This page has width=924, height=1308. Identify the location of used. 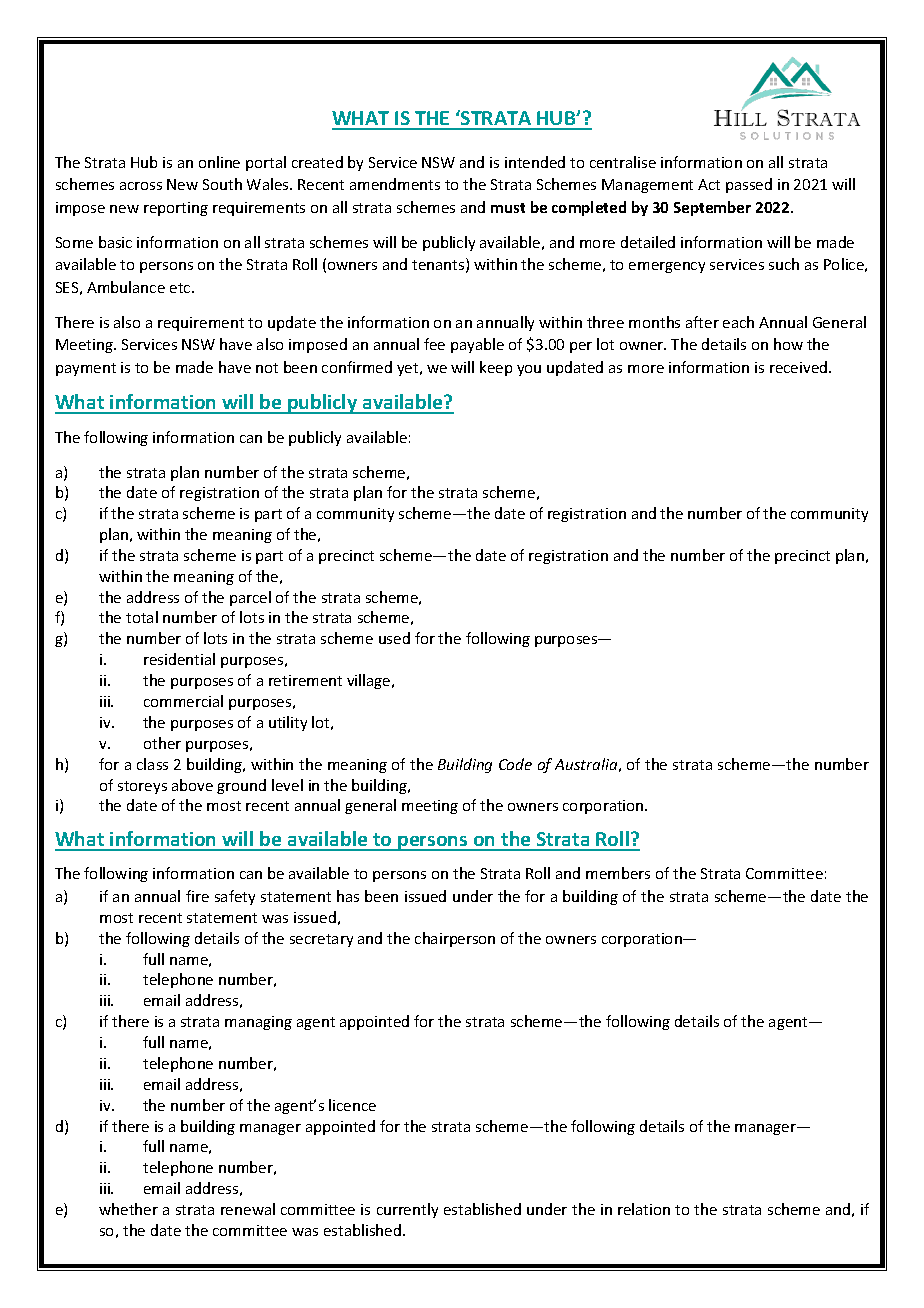
(394, 638).
